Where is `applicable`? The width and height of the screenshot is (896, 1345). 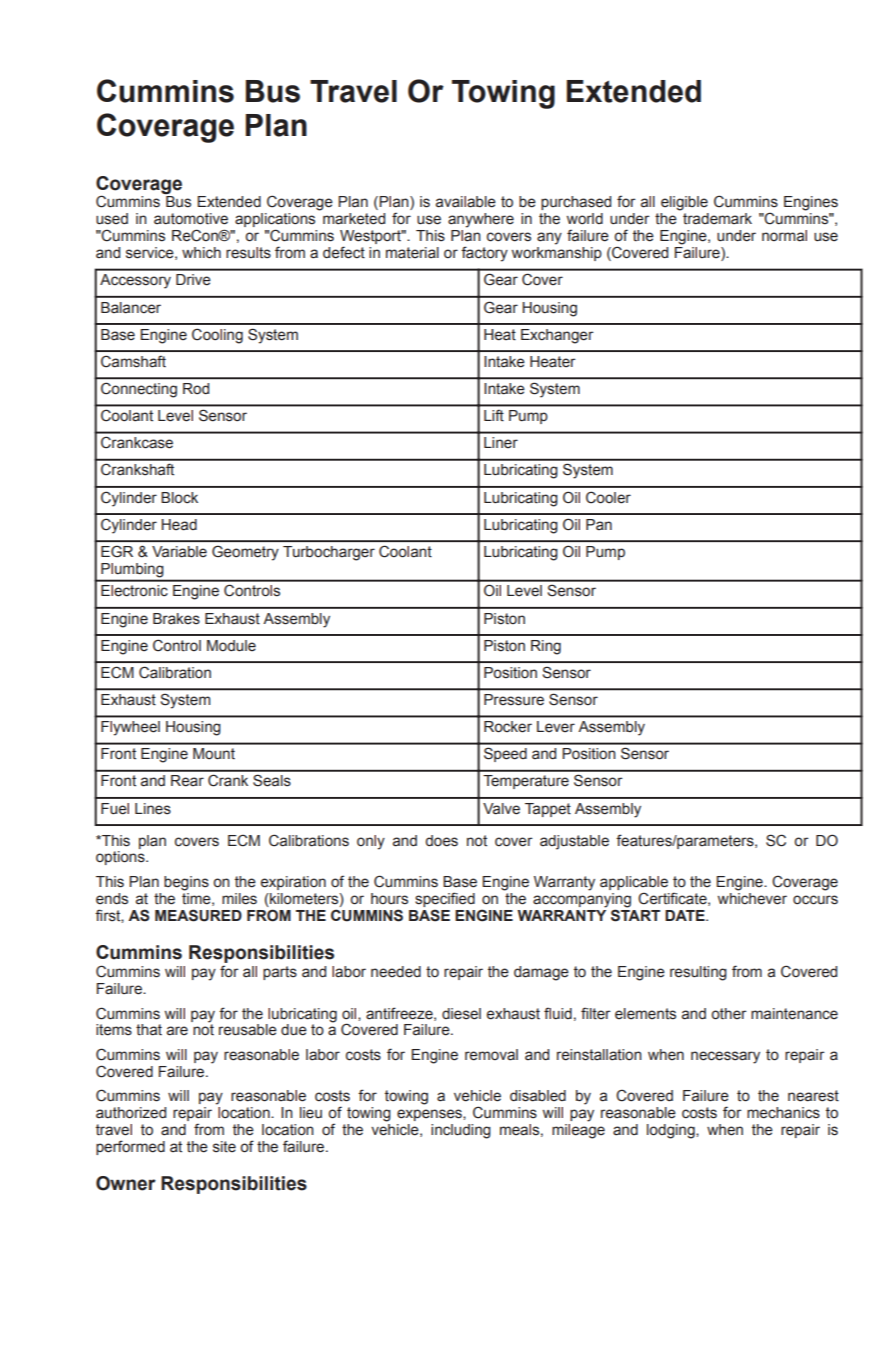
applicable is located at coordinates (634, 883).
